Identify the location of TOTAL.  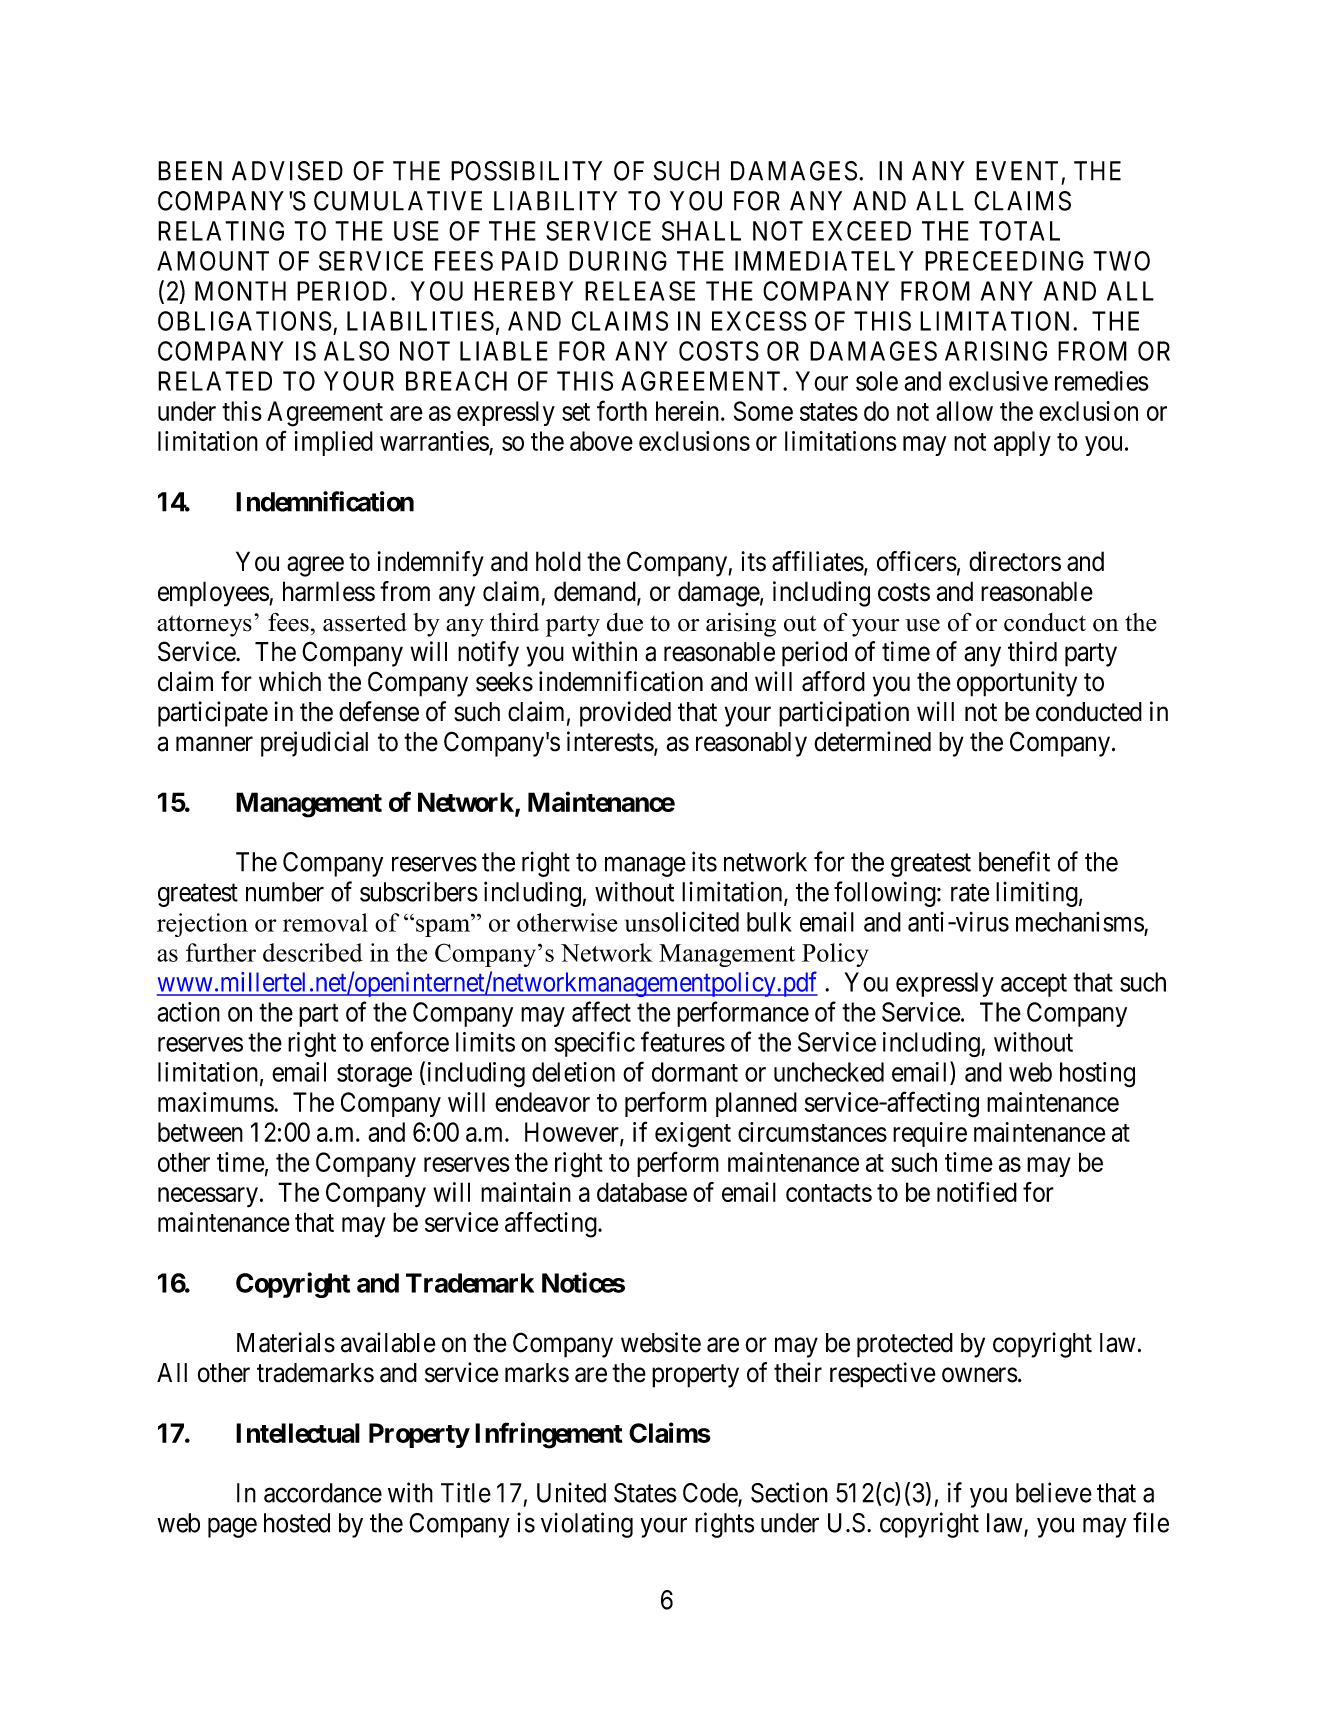
(1019, 231).
